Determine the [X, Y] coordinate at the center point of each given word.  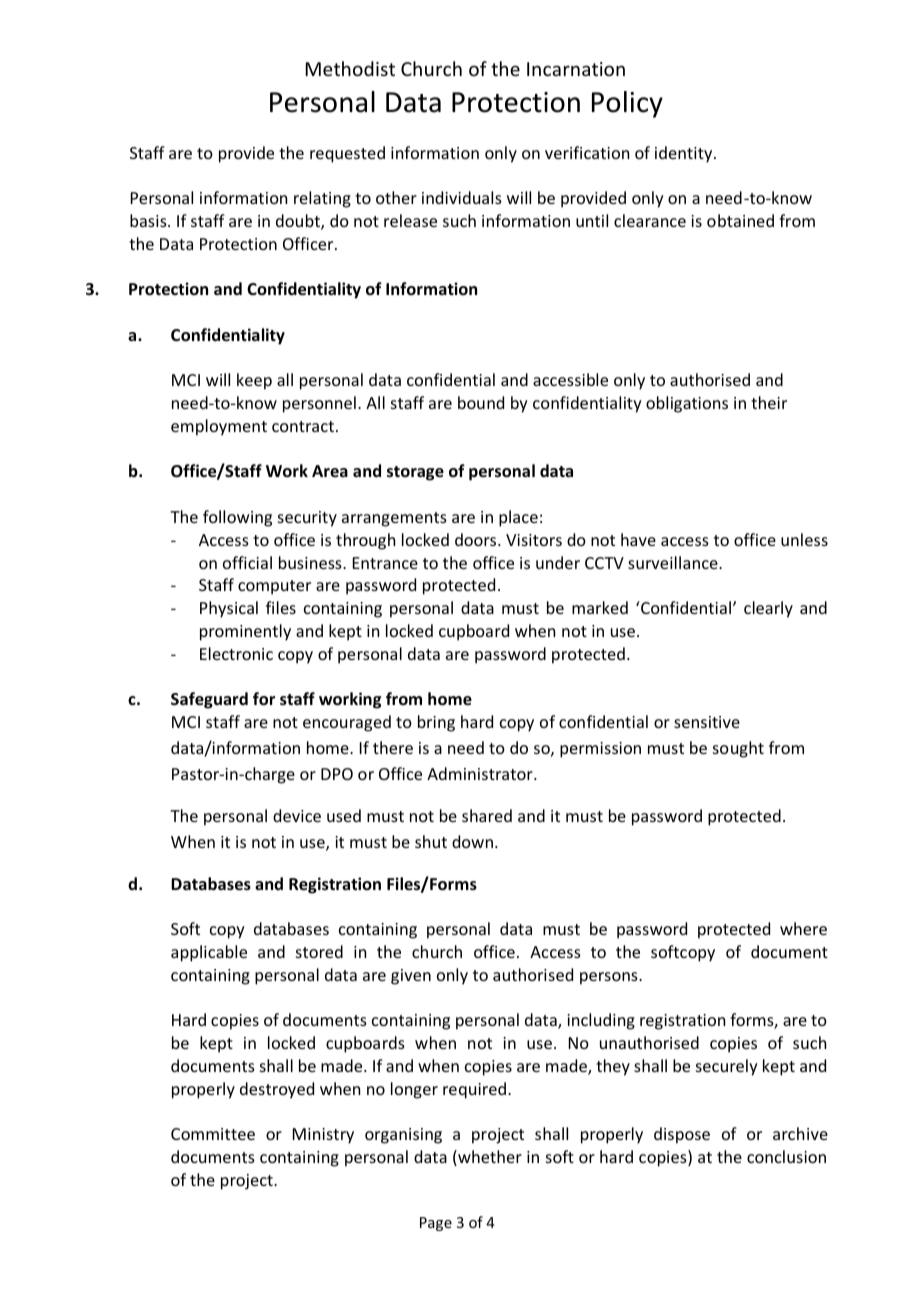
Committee [213, 1134]
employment [219, 427]
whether [489, 1158]
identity [685, 154]
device [297, 815]
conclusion [786, 1156]
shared [487, 815]
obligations [687, 404]
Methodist [350, 68]
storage [415, 473]
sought [738, 749]
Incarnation [576, 69]
